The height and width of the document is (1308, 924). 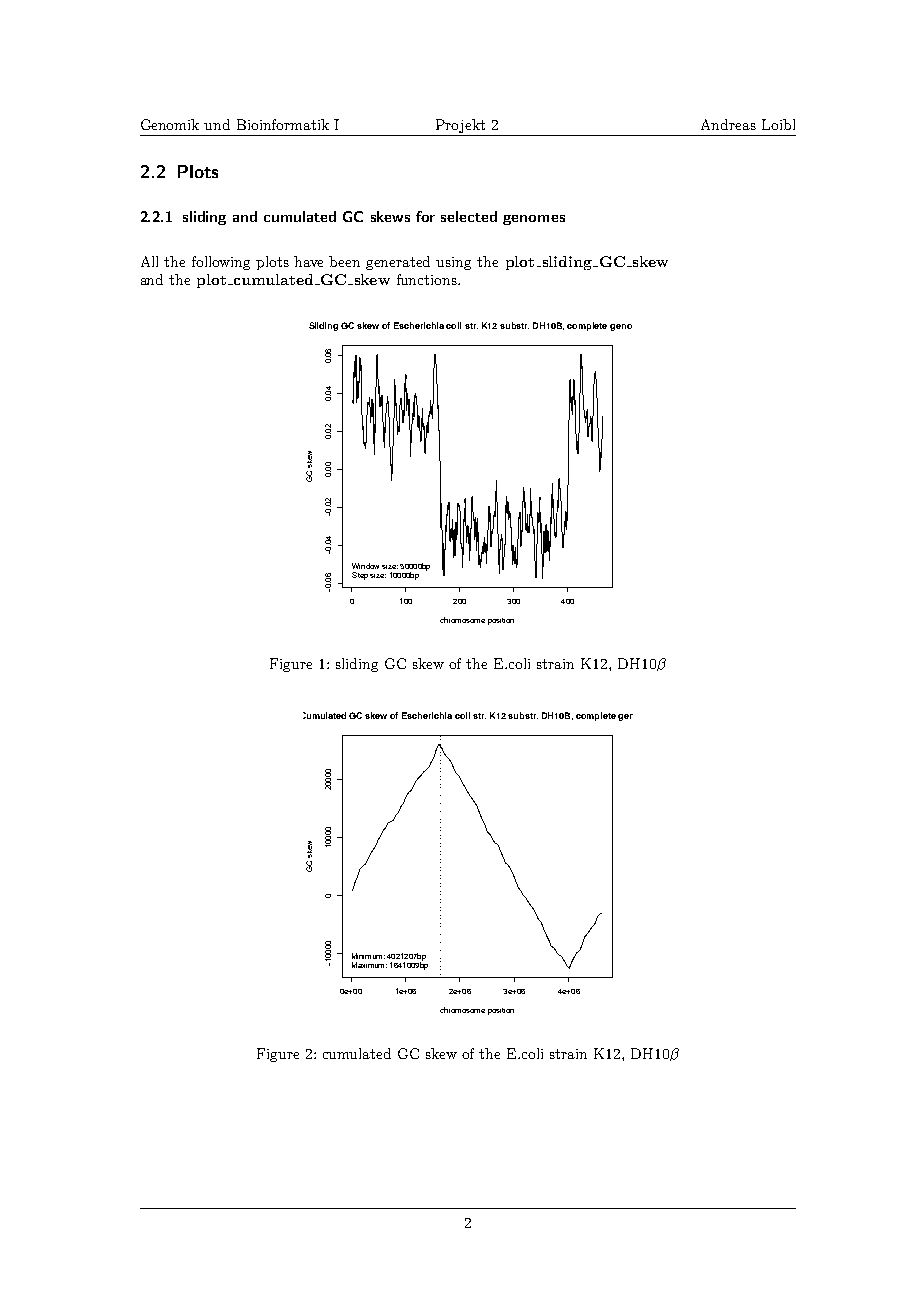 I want to click on Window, so click(x=365, y=566).
